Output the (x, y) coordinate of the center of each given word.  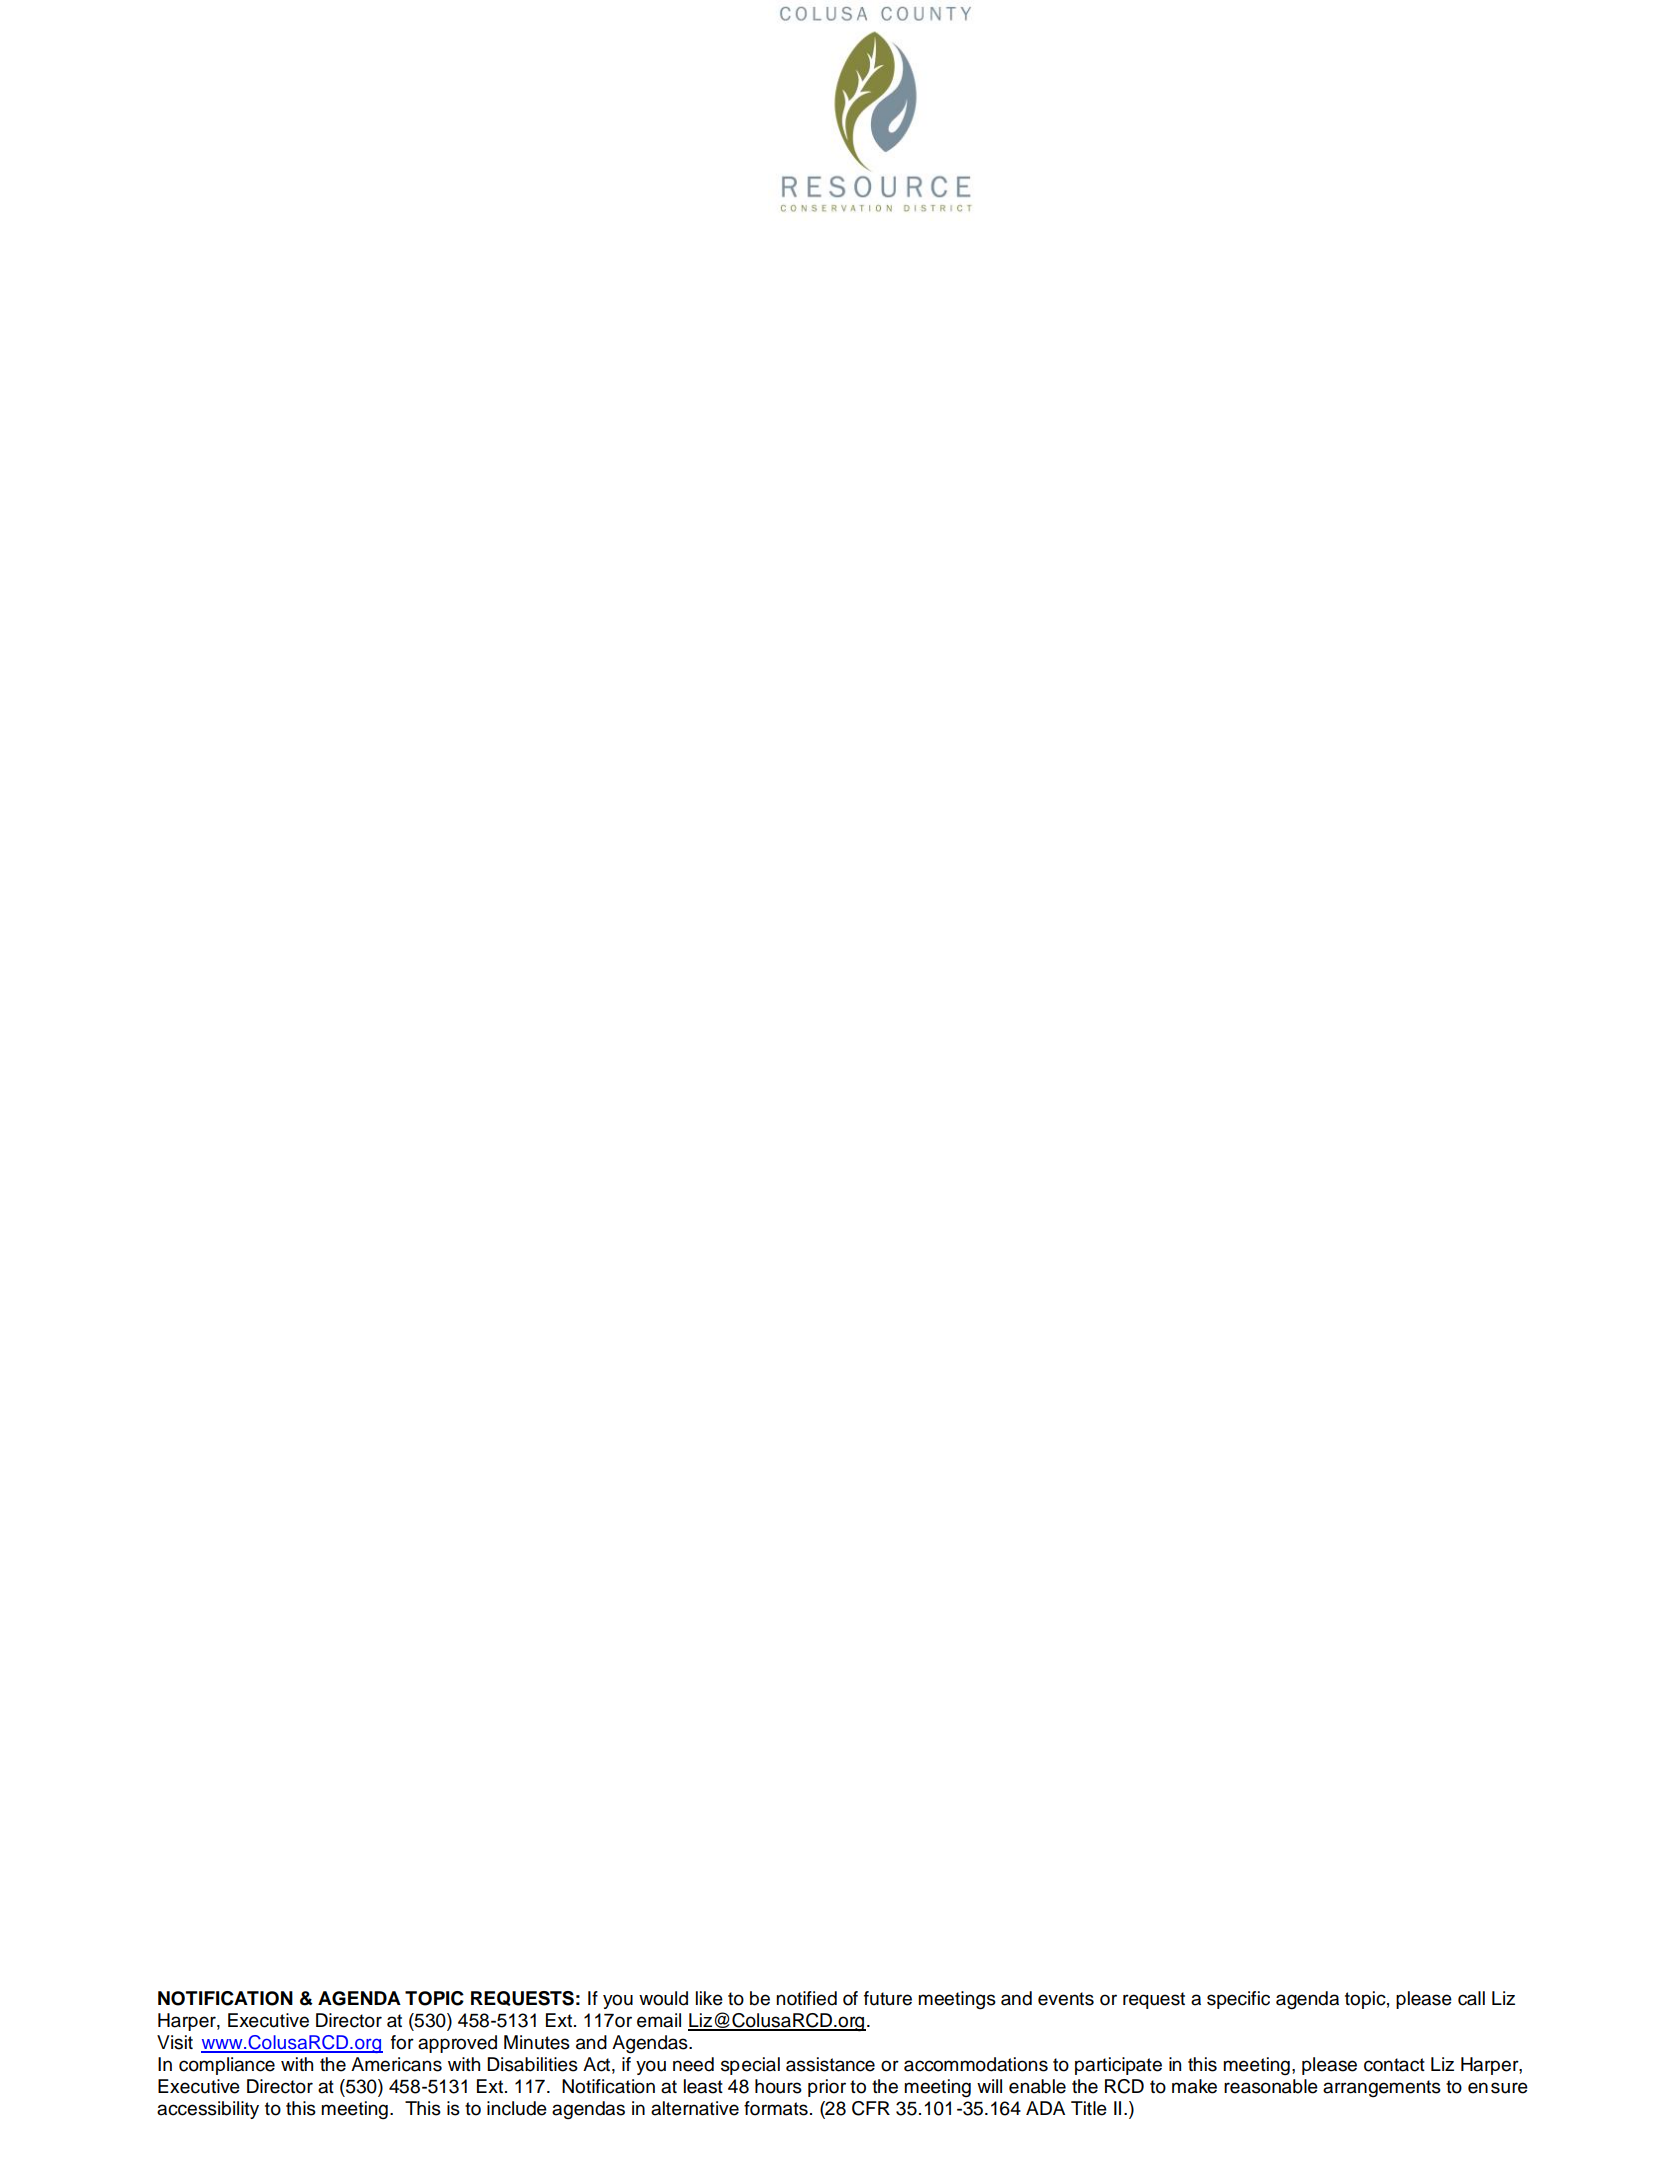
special (750, 2066)
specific (1238, 2000)
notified (806, 1998)
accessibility (208, 2110)
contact (1394, 2065)
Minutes (537, 2042)
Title (1089, 2108)
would (663, 1998)
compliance (227, 2066)
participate (1118, 2066)
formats (776, 2108)
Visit (175, 2042)
